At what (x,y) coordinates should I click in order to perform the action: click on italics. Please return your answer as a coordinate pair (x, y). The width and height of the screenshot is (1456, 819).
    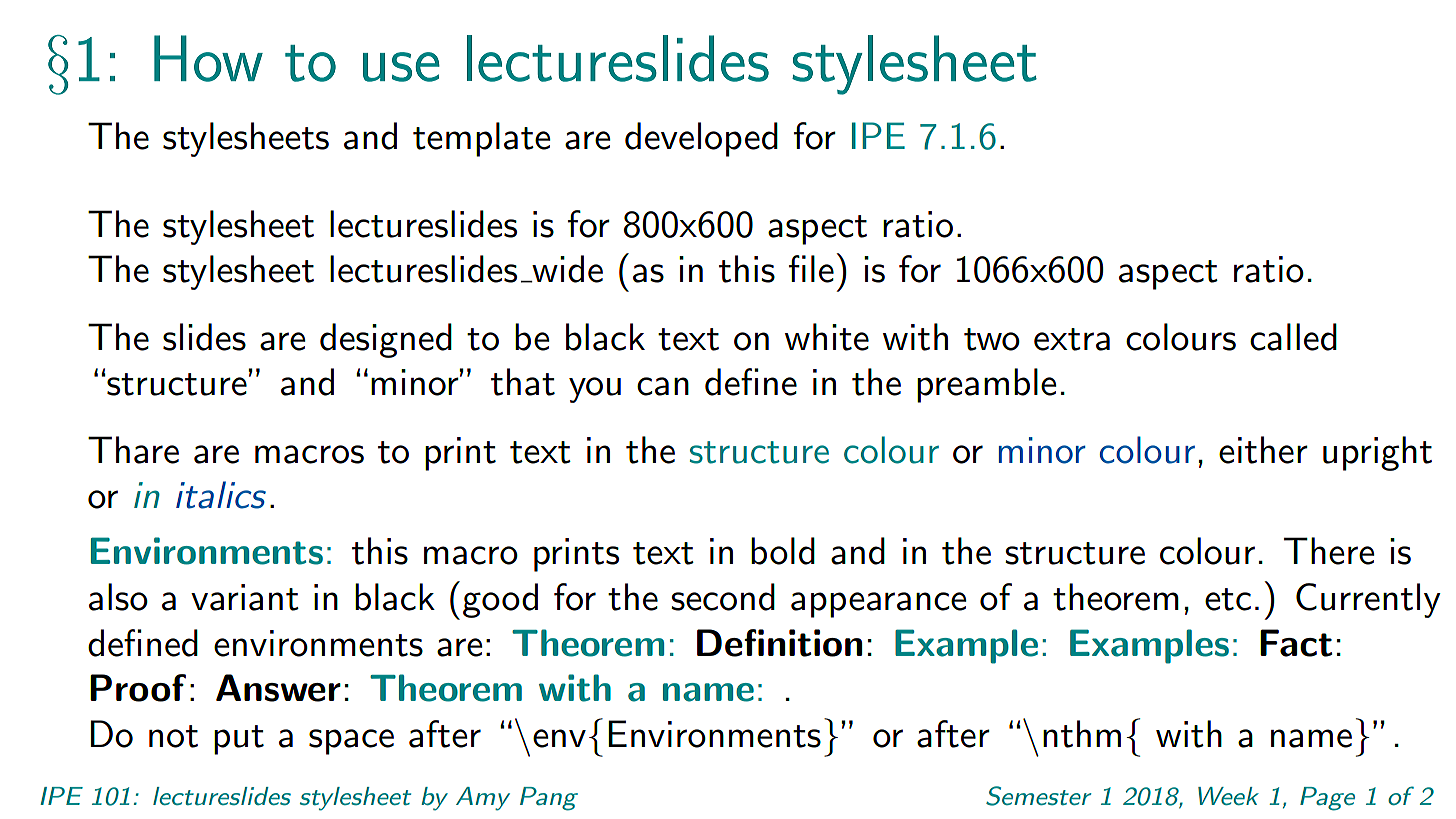
    Looking at the image, I should click on (221, 495).
